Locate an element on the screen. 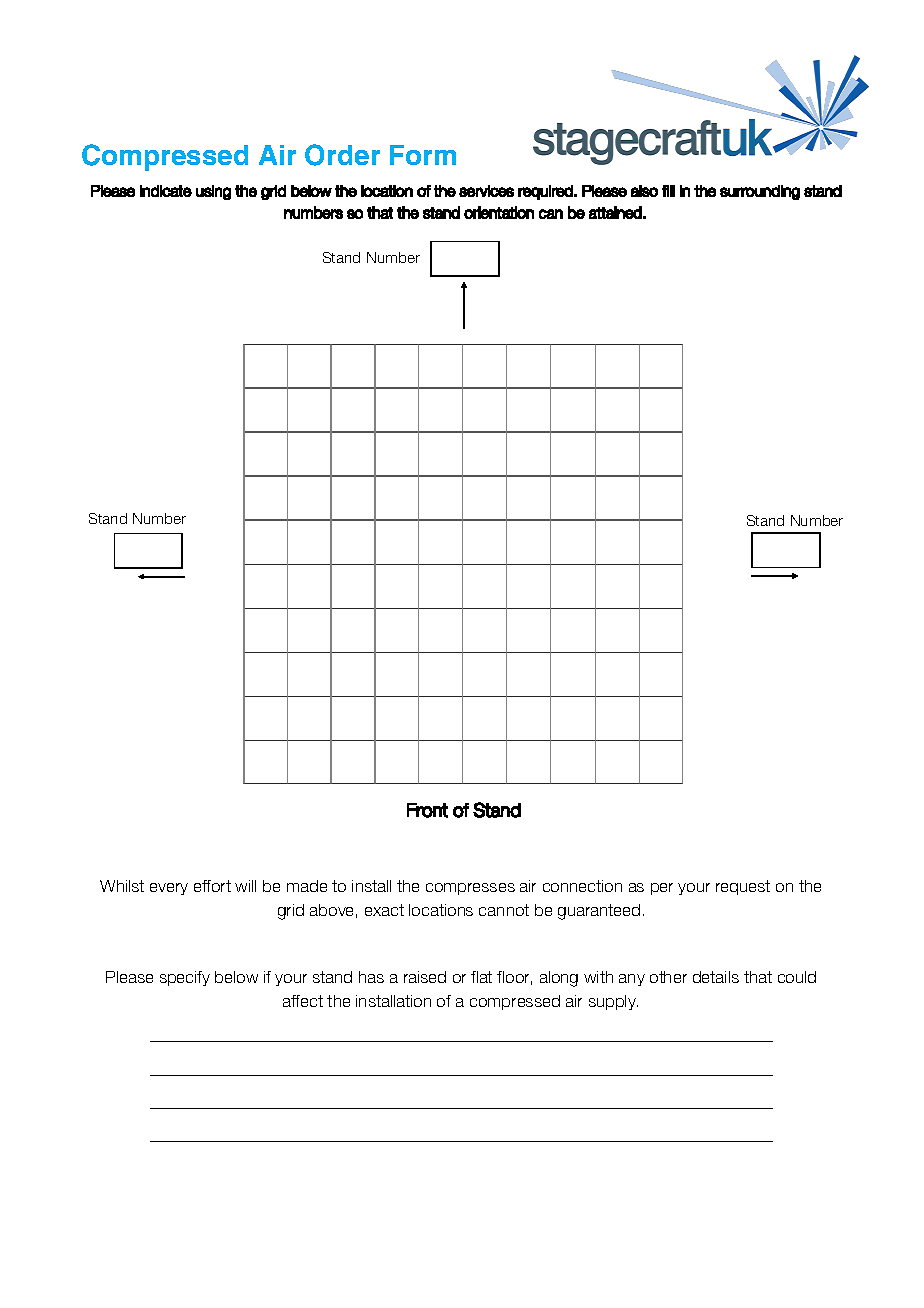 The image size is (924, 1308). specify is located at coordinates (185, 978).
